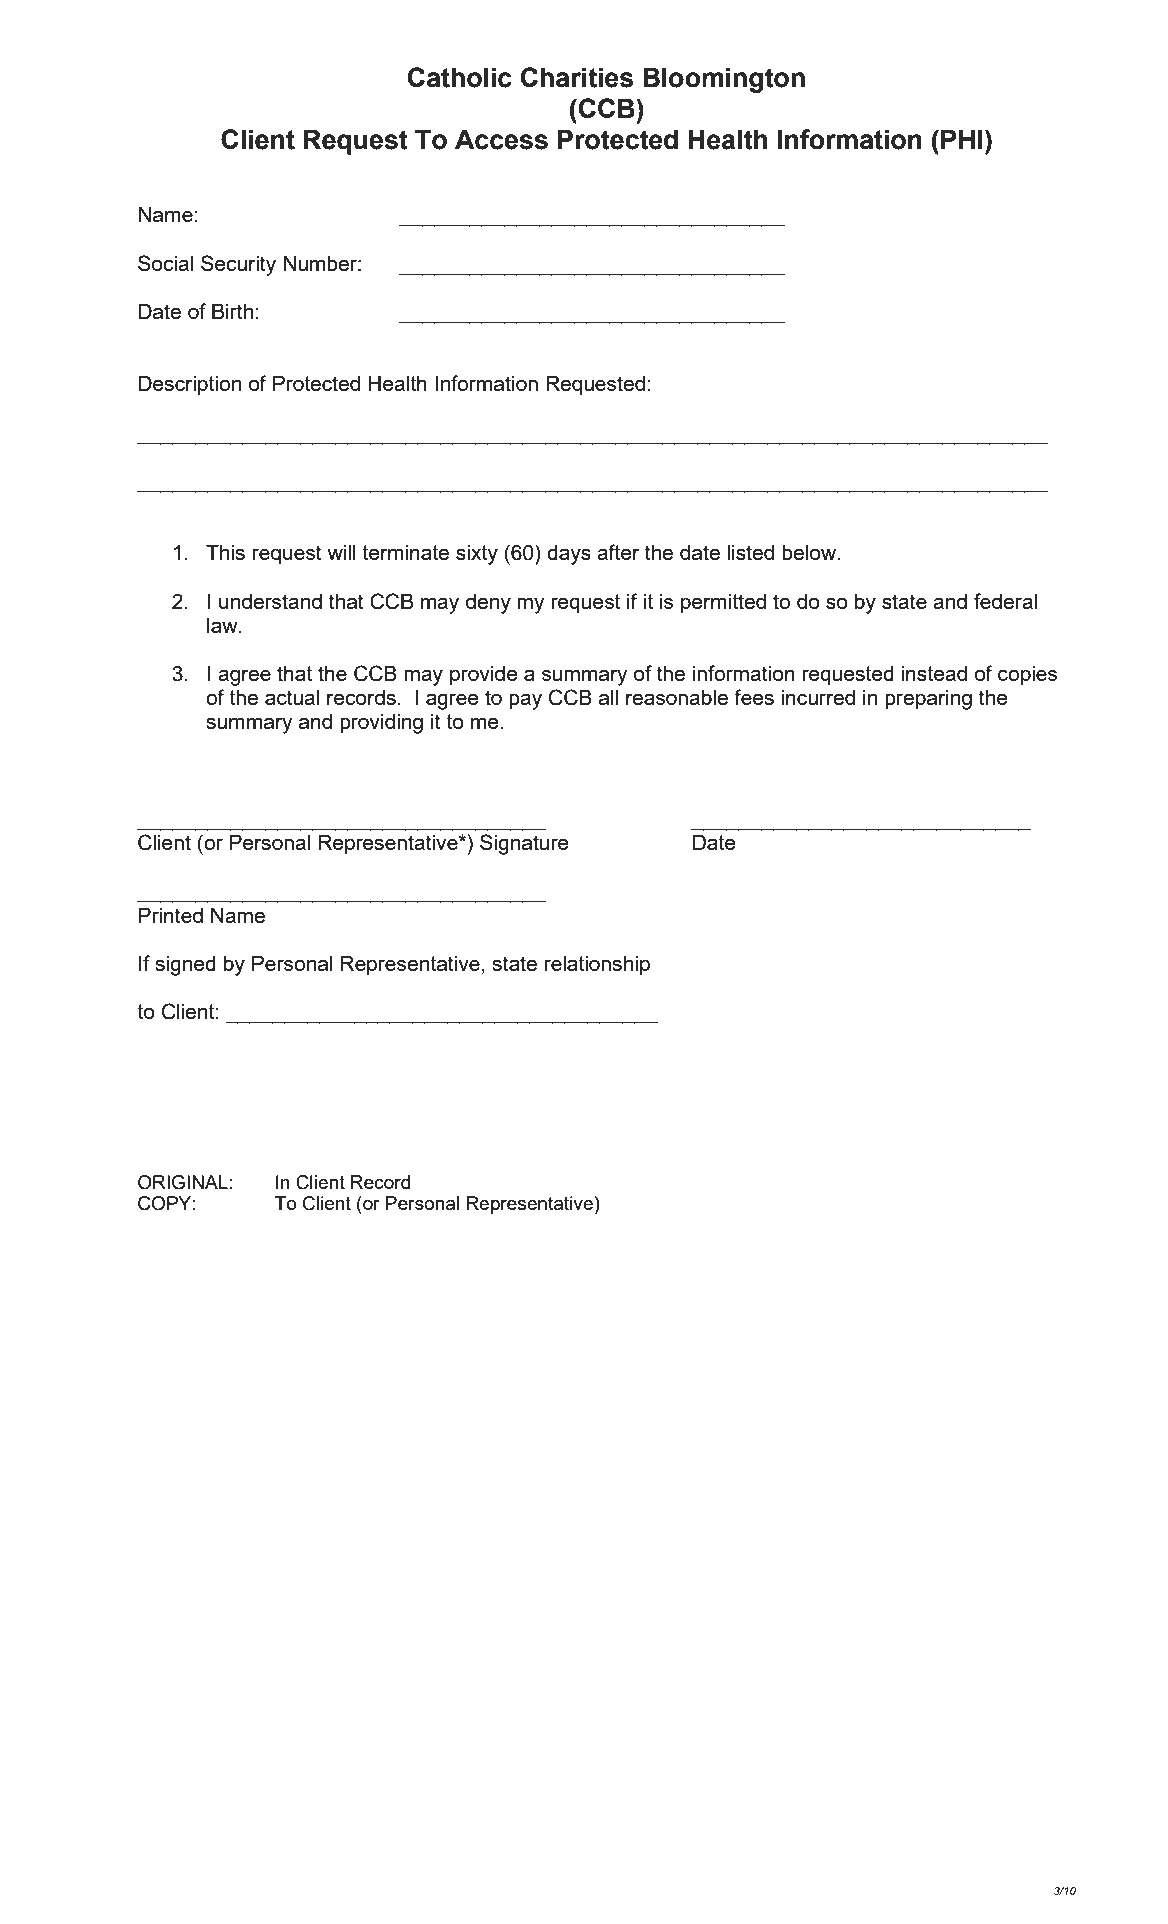  What do you see at coordinates (618, 552) in the screenshot?
I see `after` at bounding box center [618, 552].
